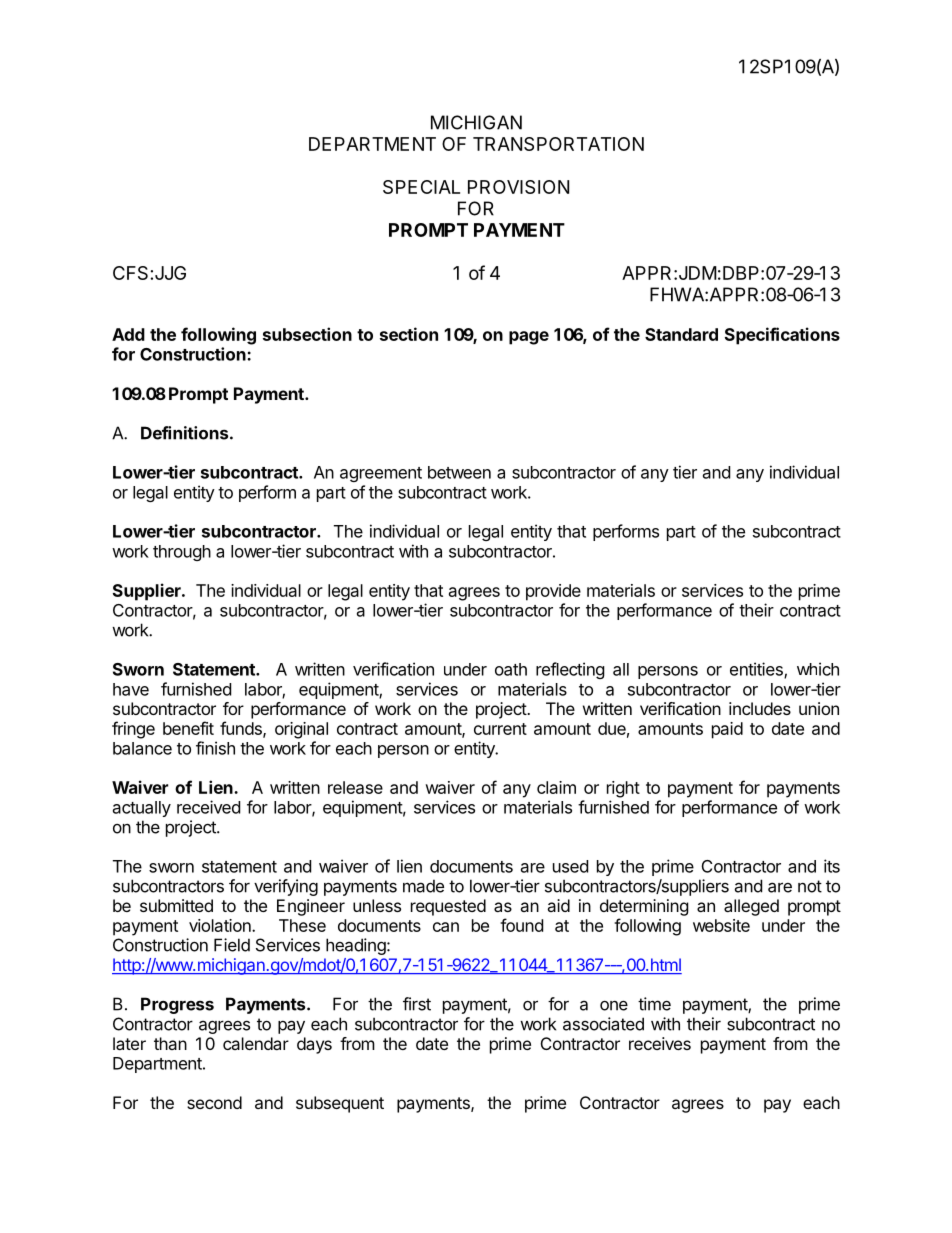  I want to click on entities, so click(757, 670).
